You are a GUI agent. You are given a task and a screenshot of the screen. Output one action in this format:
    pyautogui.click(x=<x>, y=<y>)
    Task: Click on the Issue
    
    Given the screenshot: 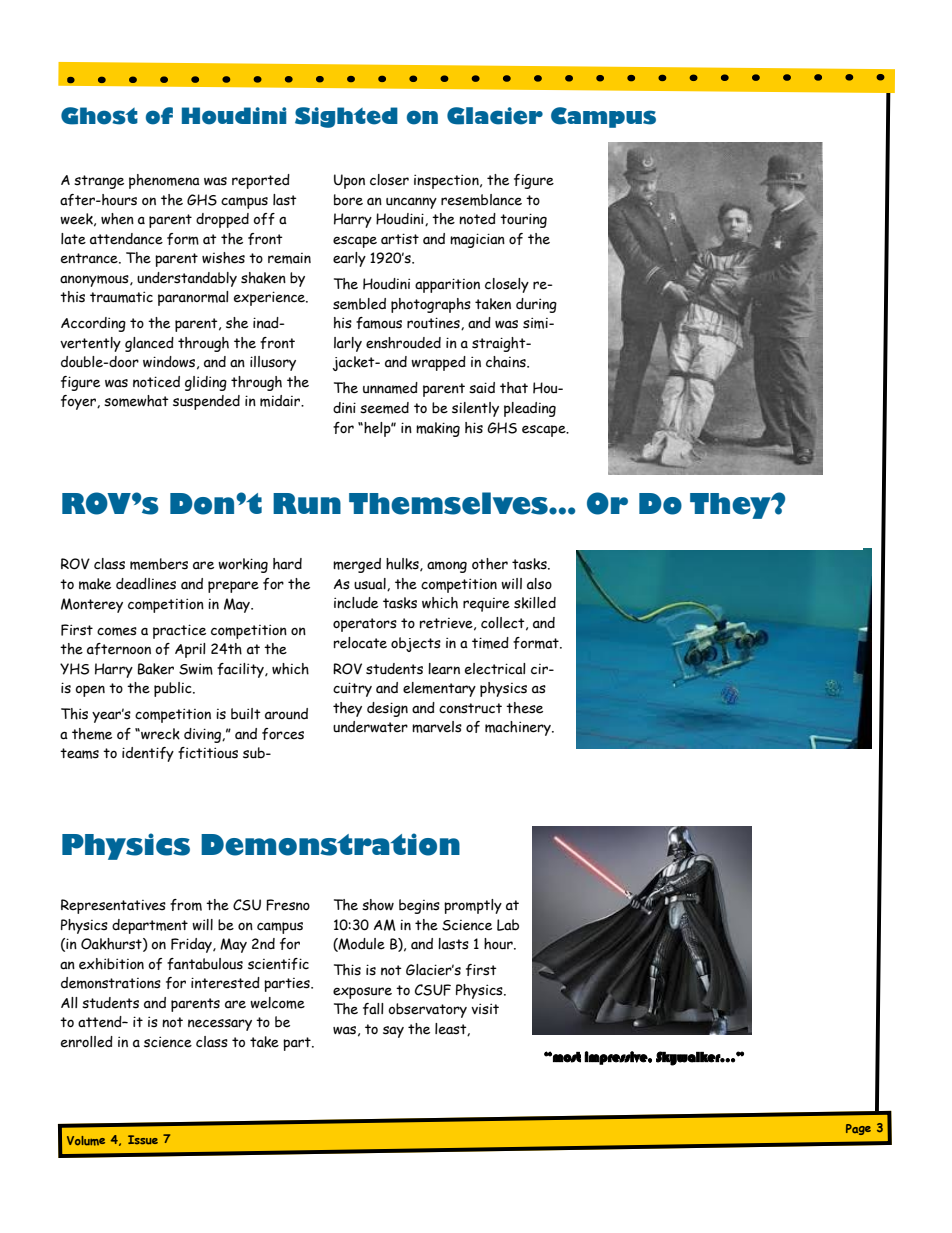 What is the action you would take?
    pyautogui.click(x=143, y=1140)
